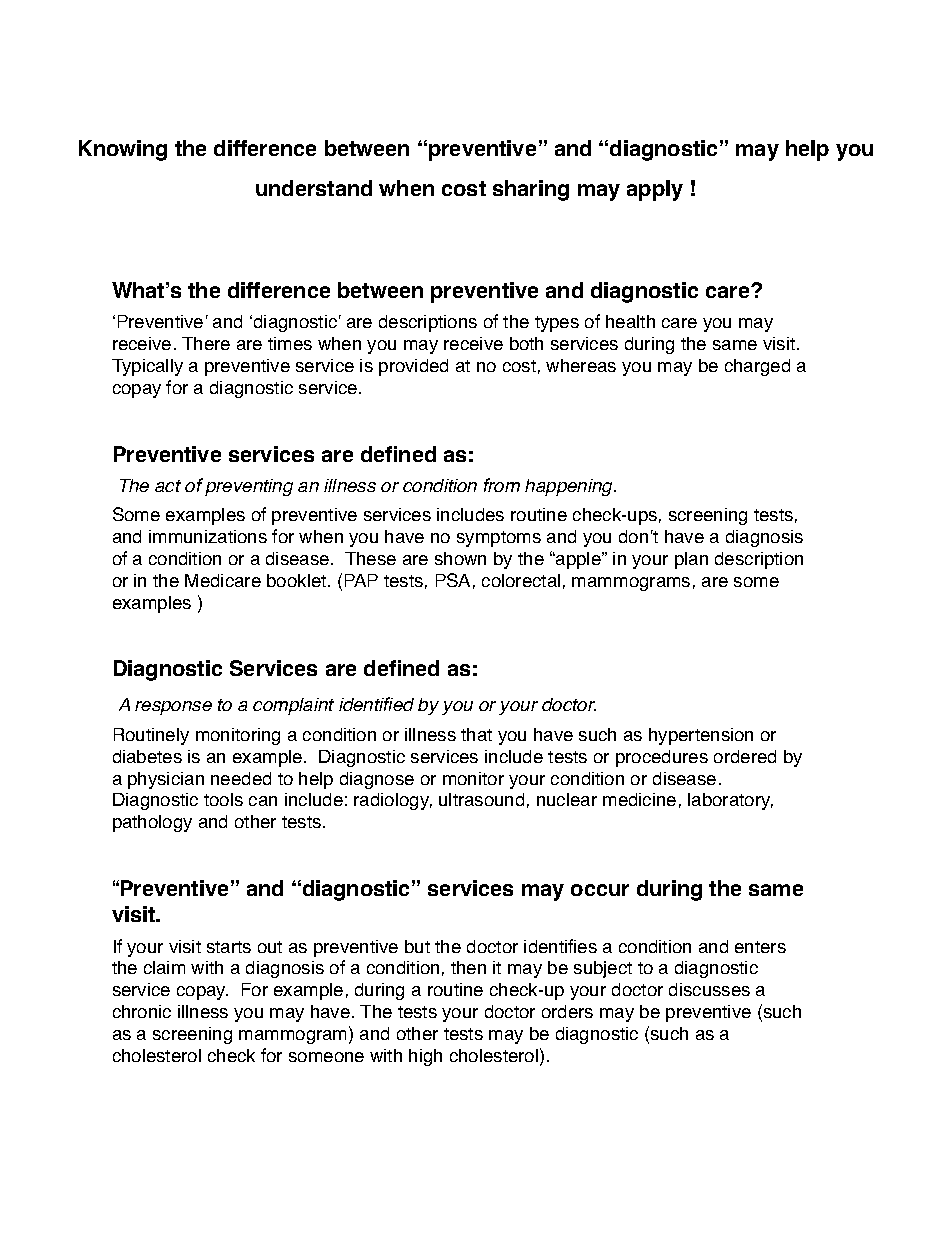 This screenshot has height=1233, width=952. I want to click on Typically, so click(147, 367).
